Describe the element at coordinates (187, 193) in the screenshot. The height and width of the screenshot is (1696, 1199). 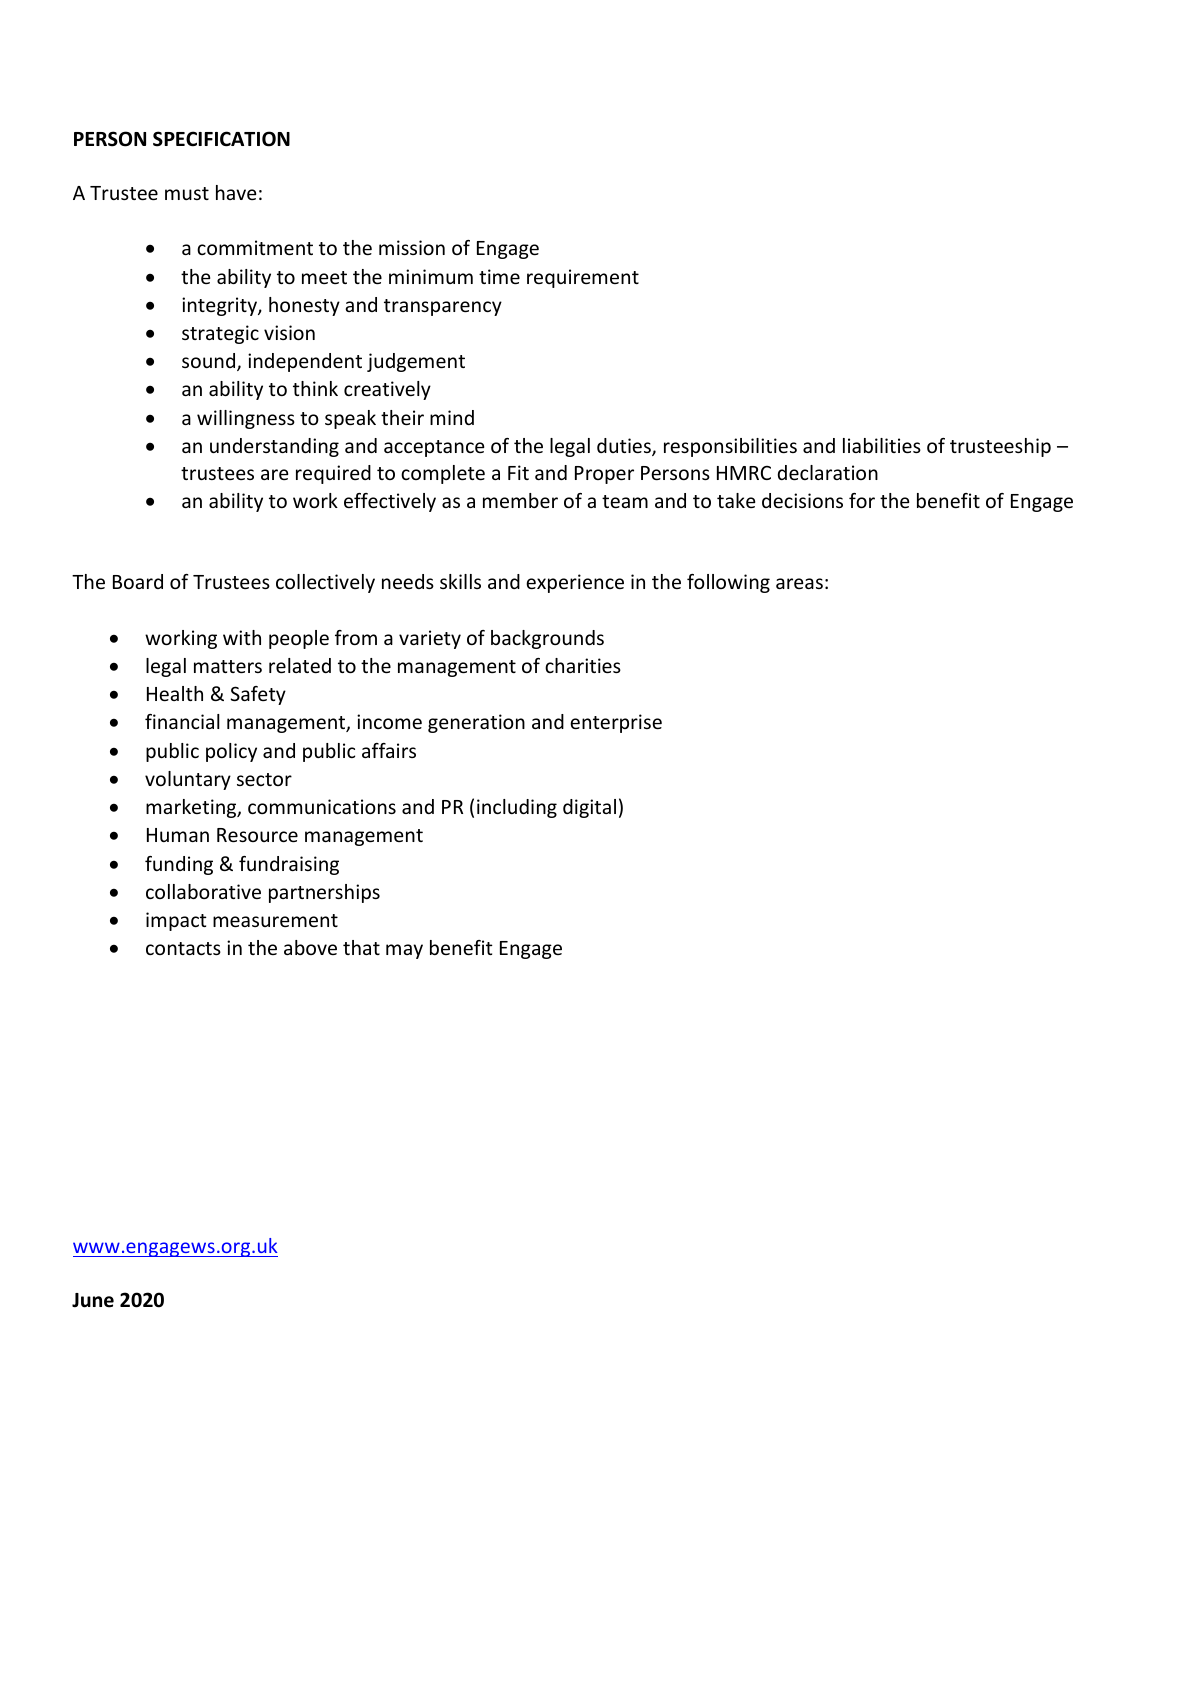
I see `must` at that location.
